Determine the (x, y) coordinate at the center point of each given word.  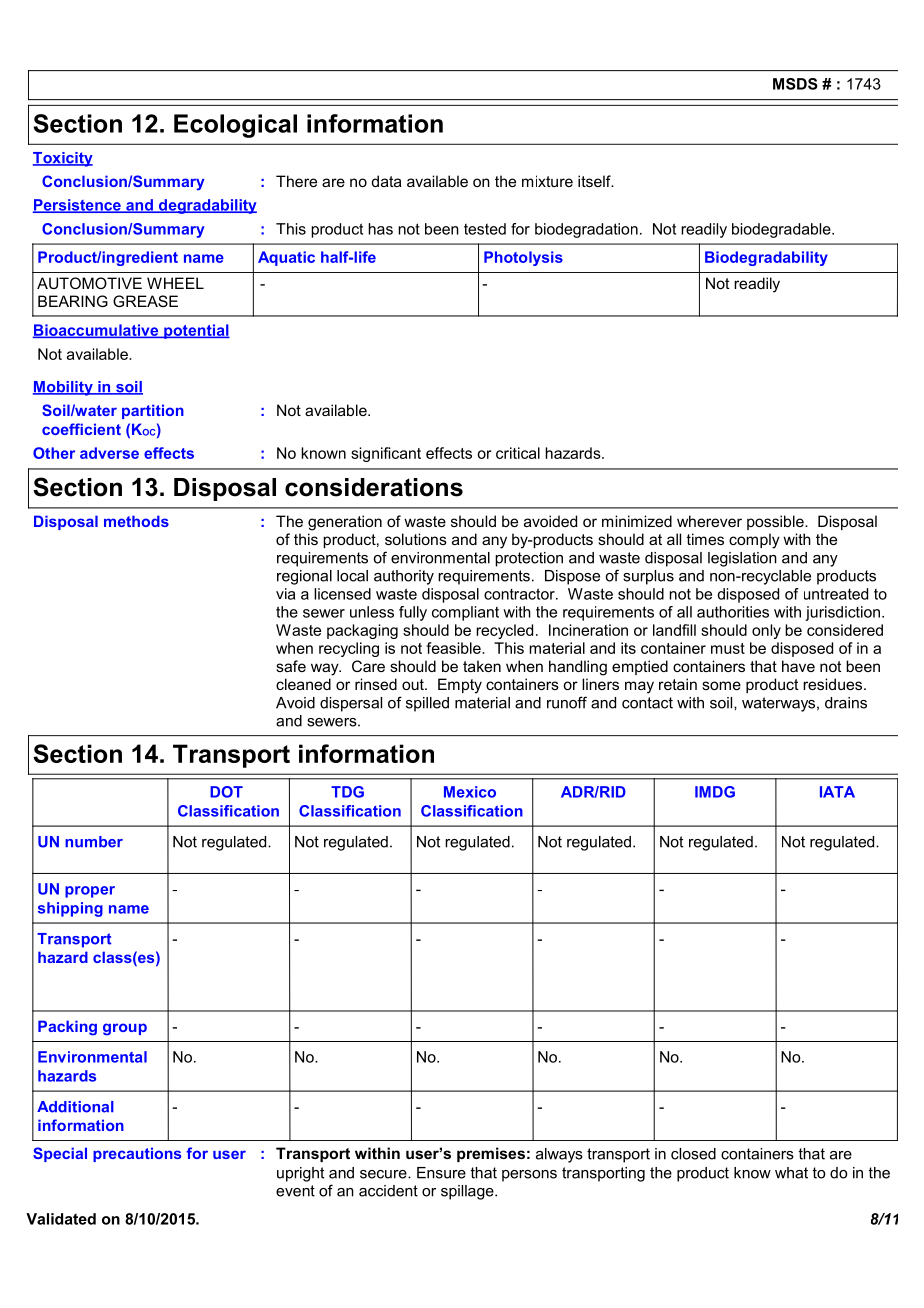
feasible (454, 648)
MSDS (795, 84)
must (728, 648)
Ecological (235, 126)
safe (291, 666)
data (387, 181)
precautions (137, 1154)
